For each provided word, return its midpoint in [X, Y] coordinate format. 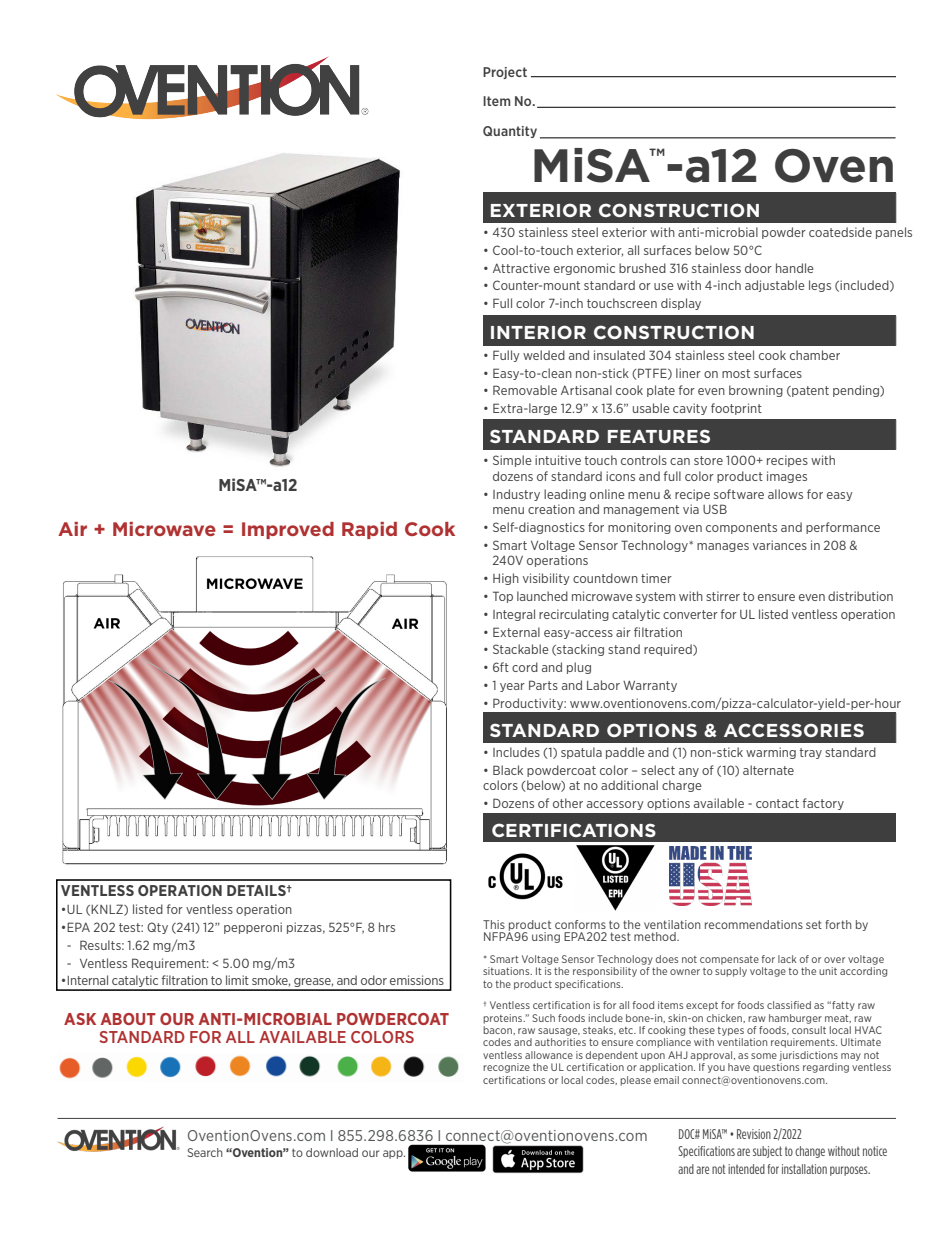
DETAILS [257, 890]
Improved [288, 530]
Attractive [521, 268]
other [568, 803]
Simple [512, 461]
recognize [506, 1068]
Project [505, 73]
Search [205, 1152]
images [787, 477]
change [810, 1152]
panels [894, 233]
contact [777, 803]
